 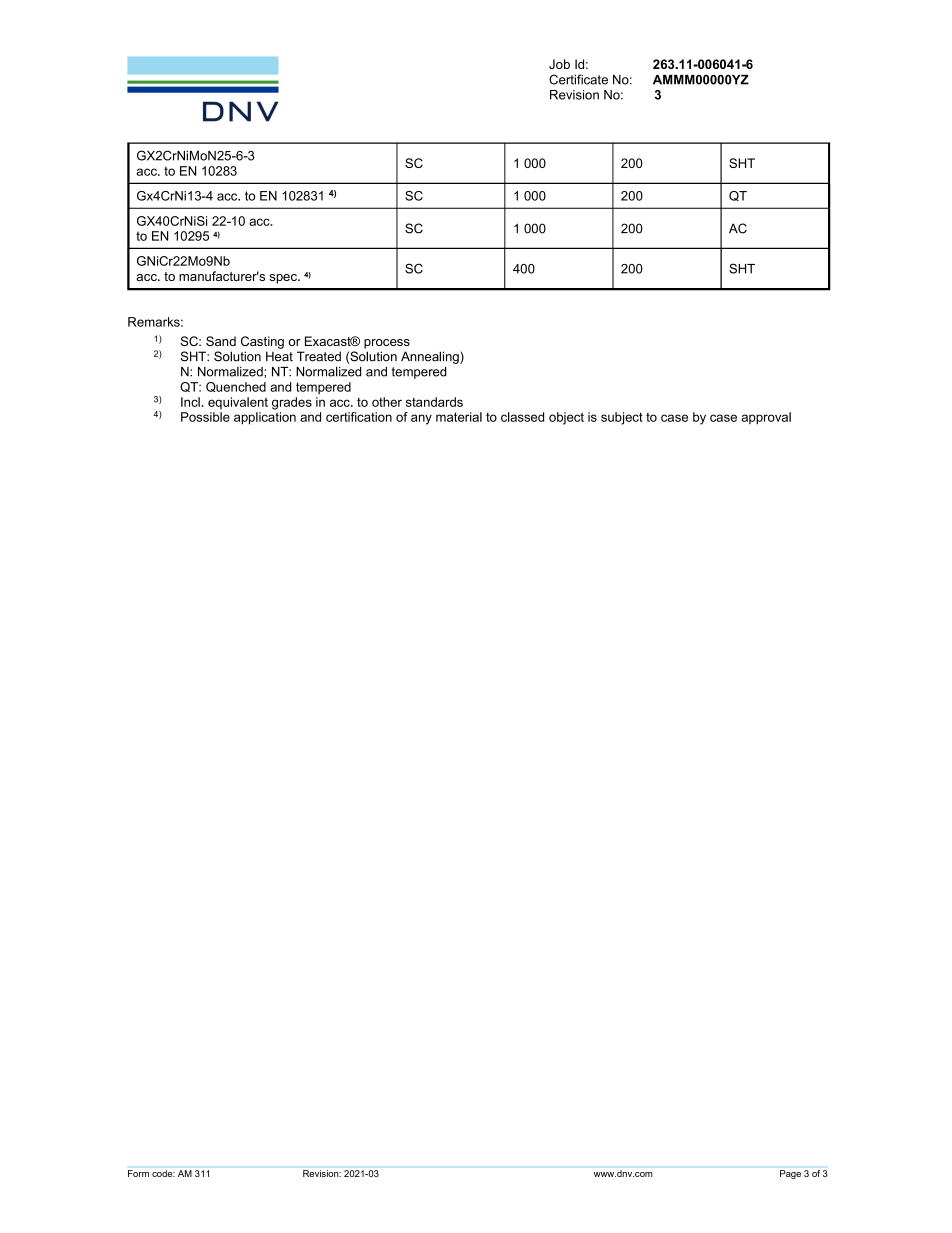 I want to click on spec, so click(x=284, y=279).
